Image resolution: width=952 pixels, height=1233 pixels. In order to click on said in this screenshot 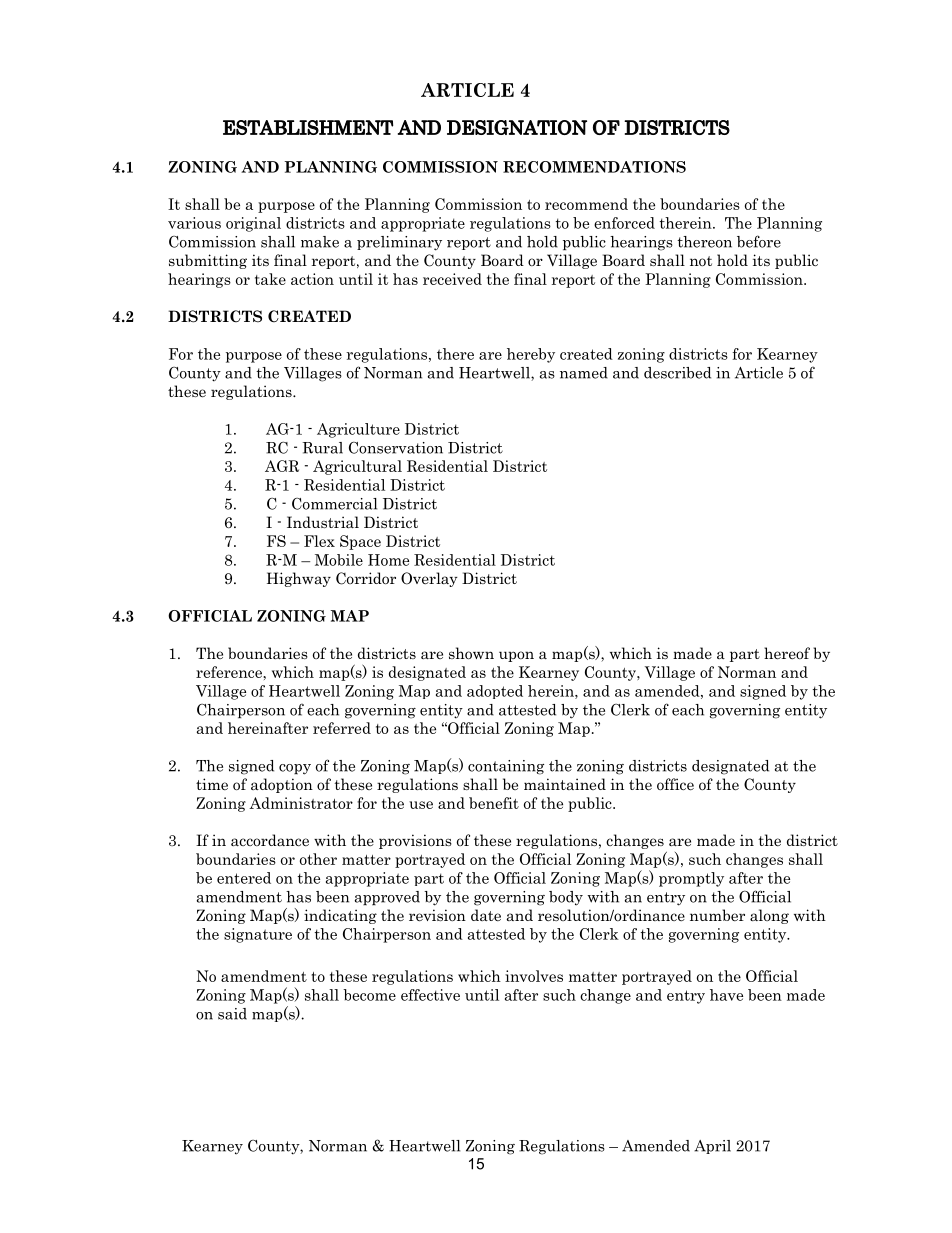, I will do `click(232, 1014)`.
